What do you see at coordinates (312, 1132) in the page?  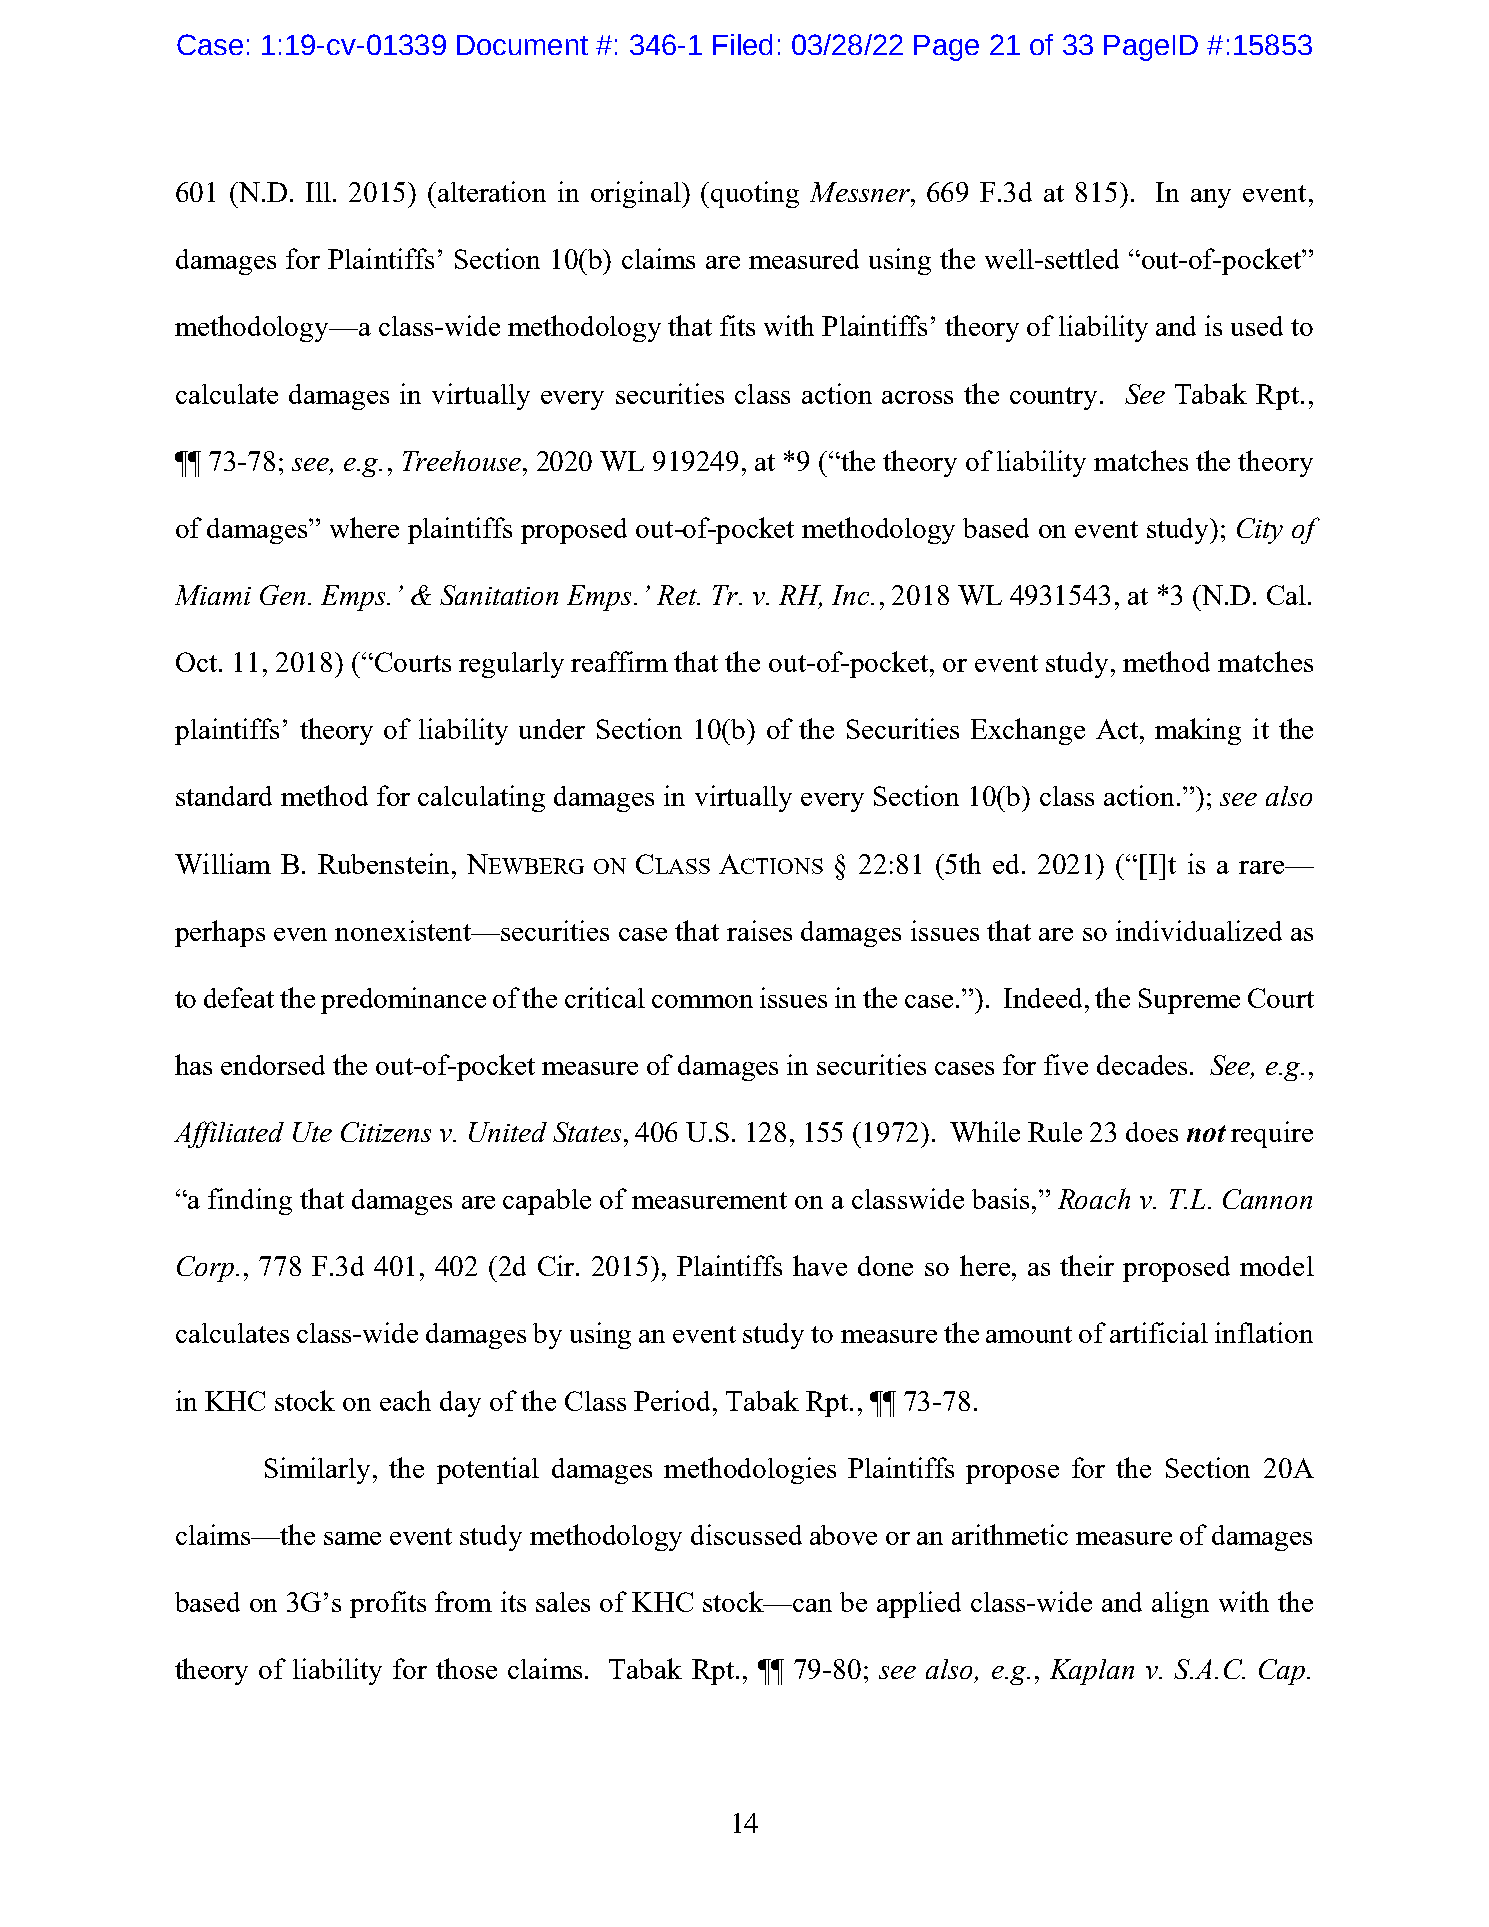 I see `Ute` at bounding box center [312, 1132].
